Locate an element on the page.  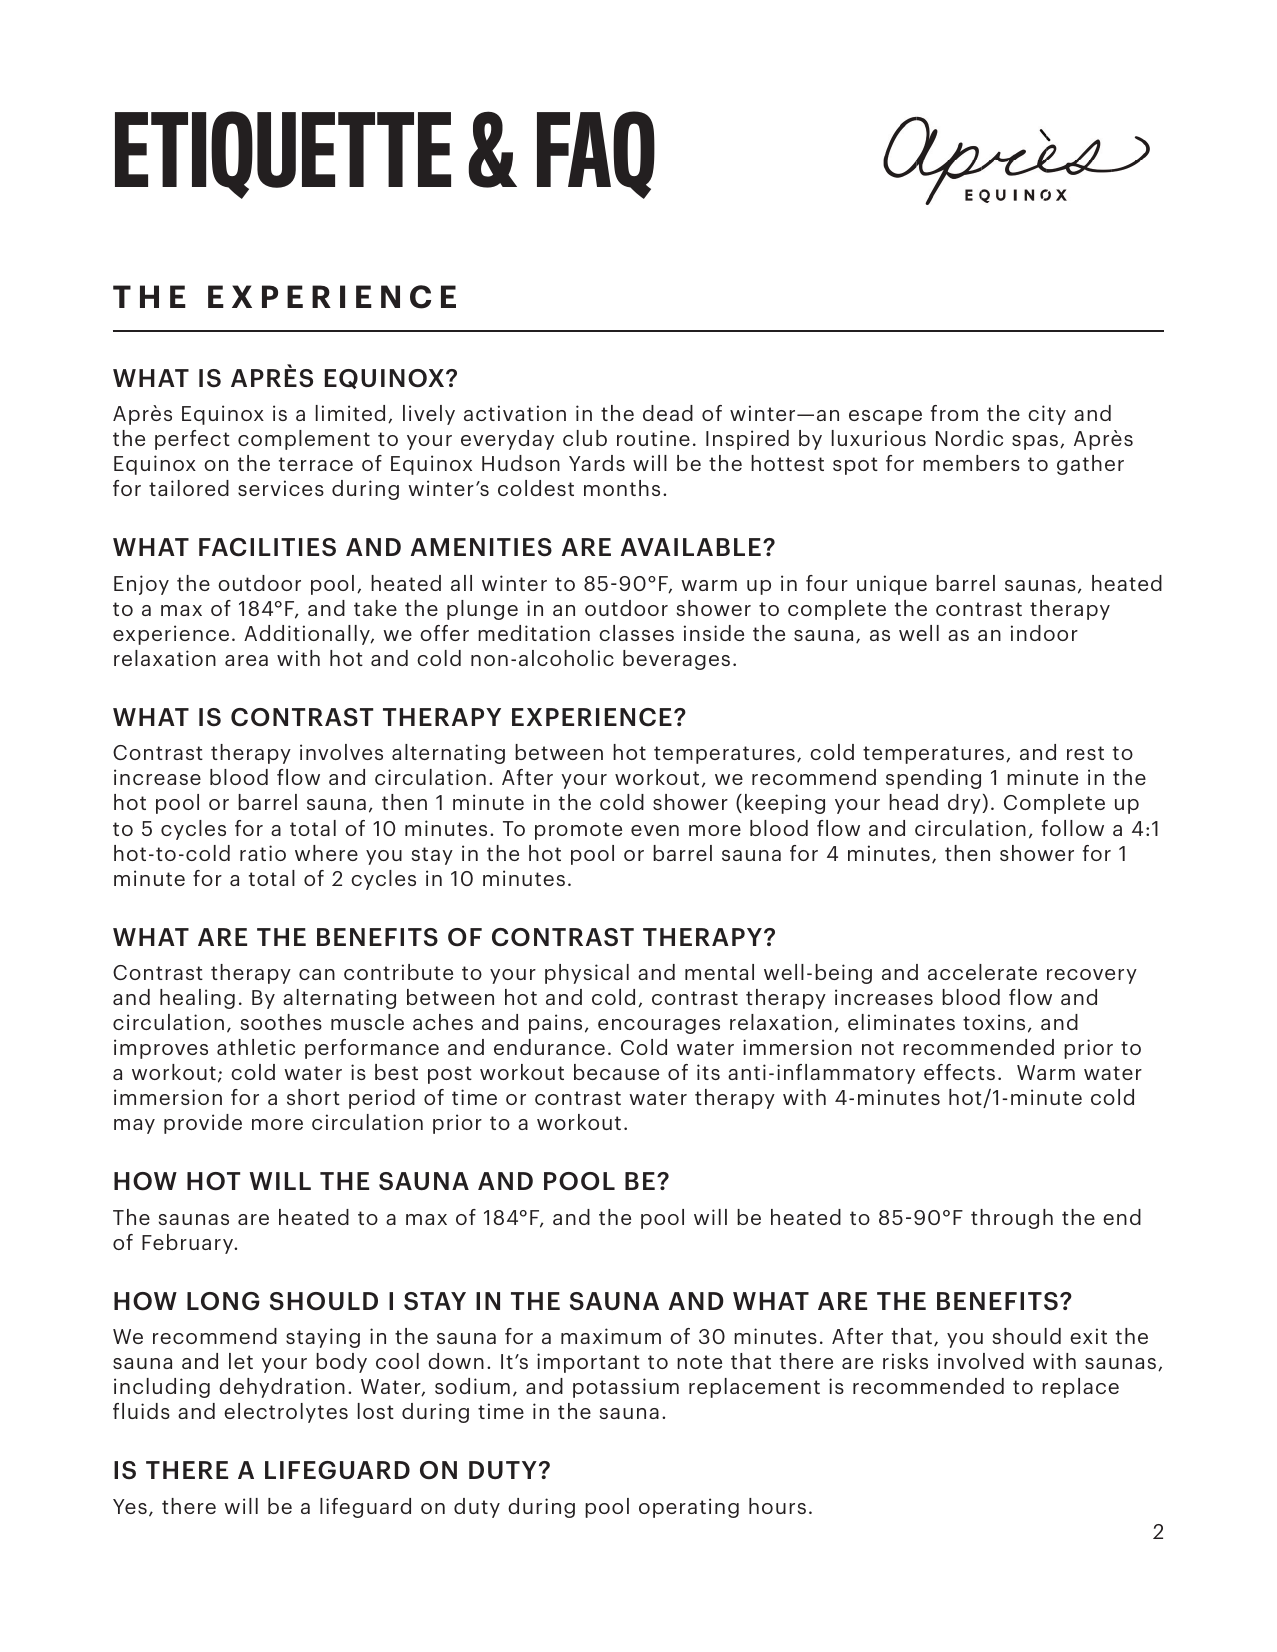
FAQ is located at coordinates (596, 155).
